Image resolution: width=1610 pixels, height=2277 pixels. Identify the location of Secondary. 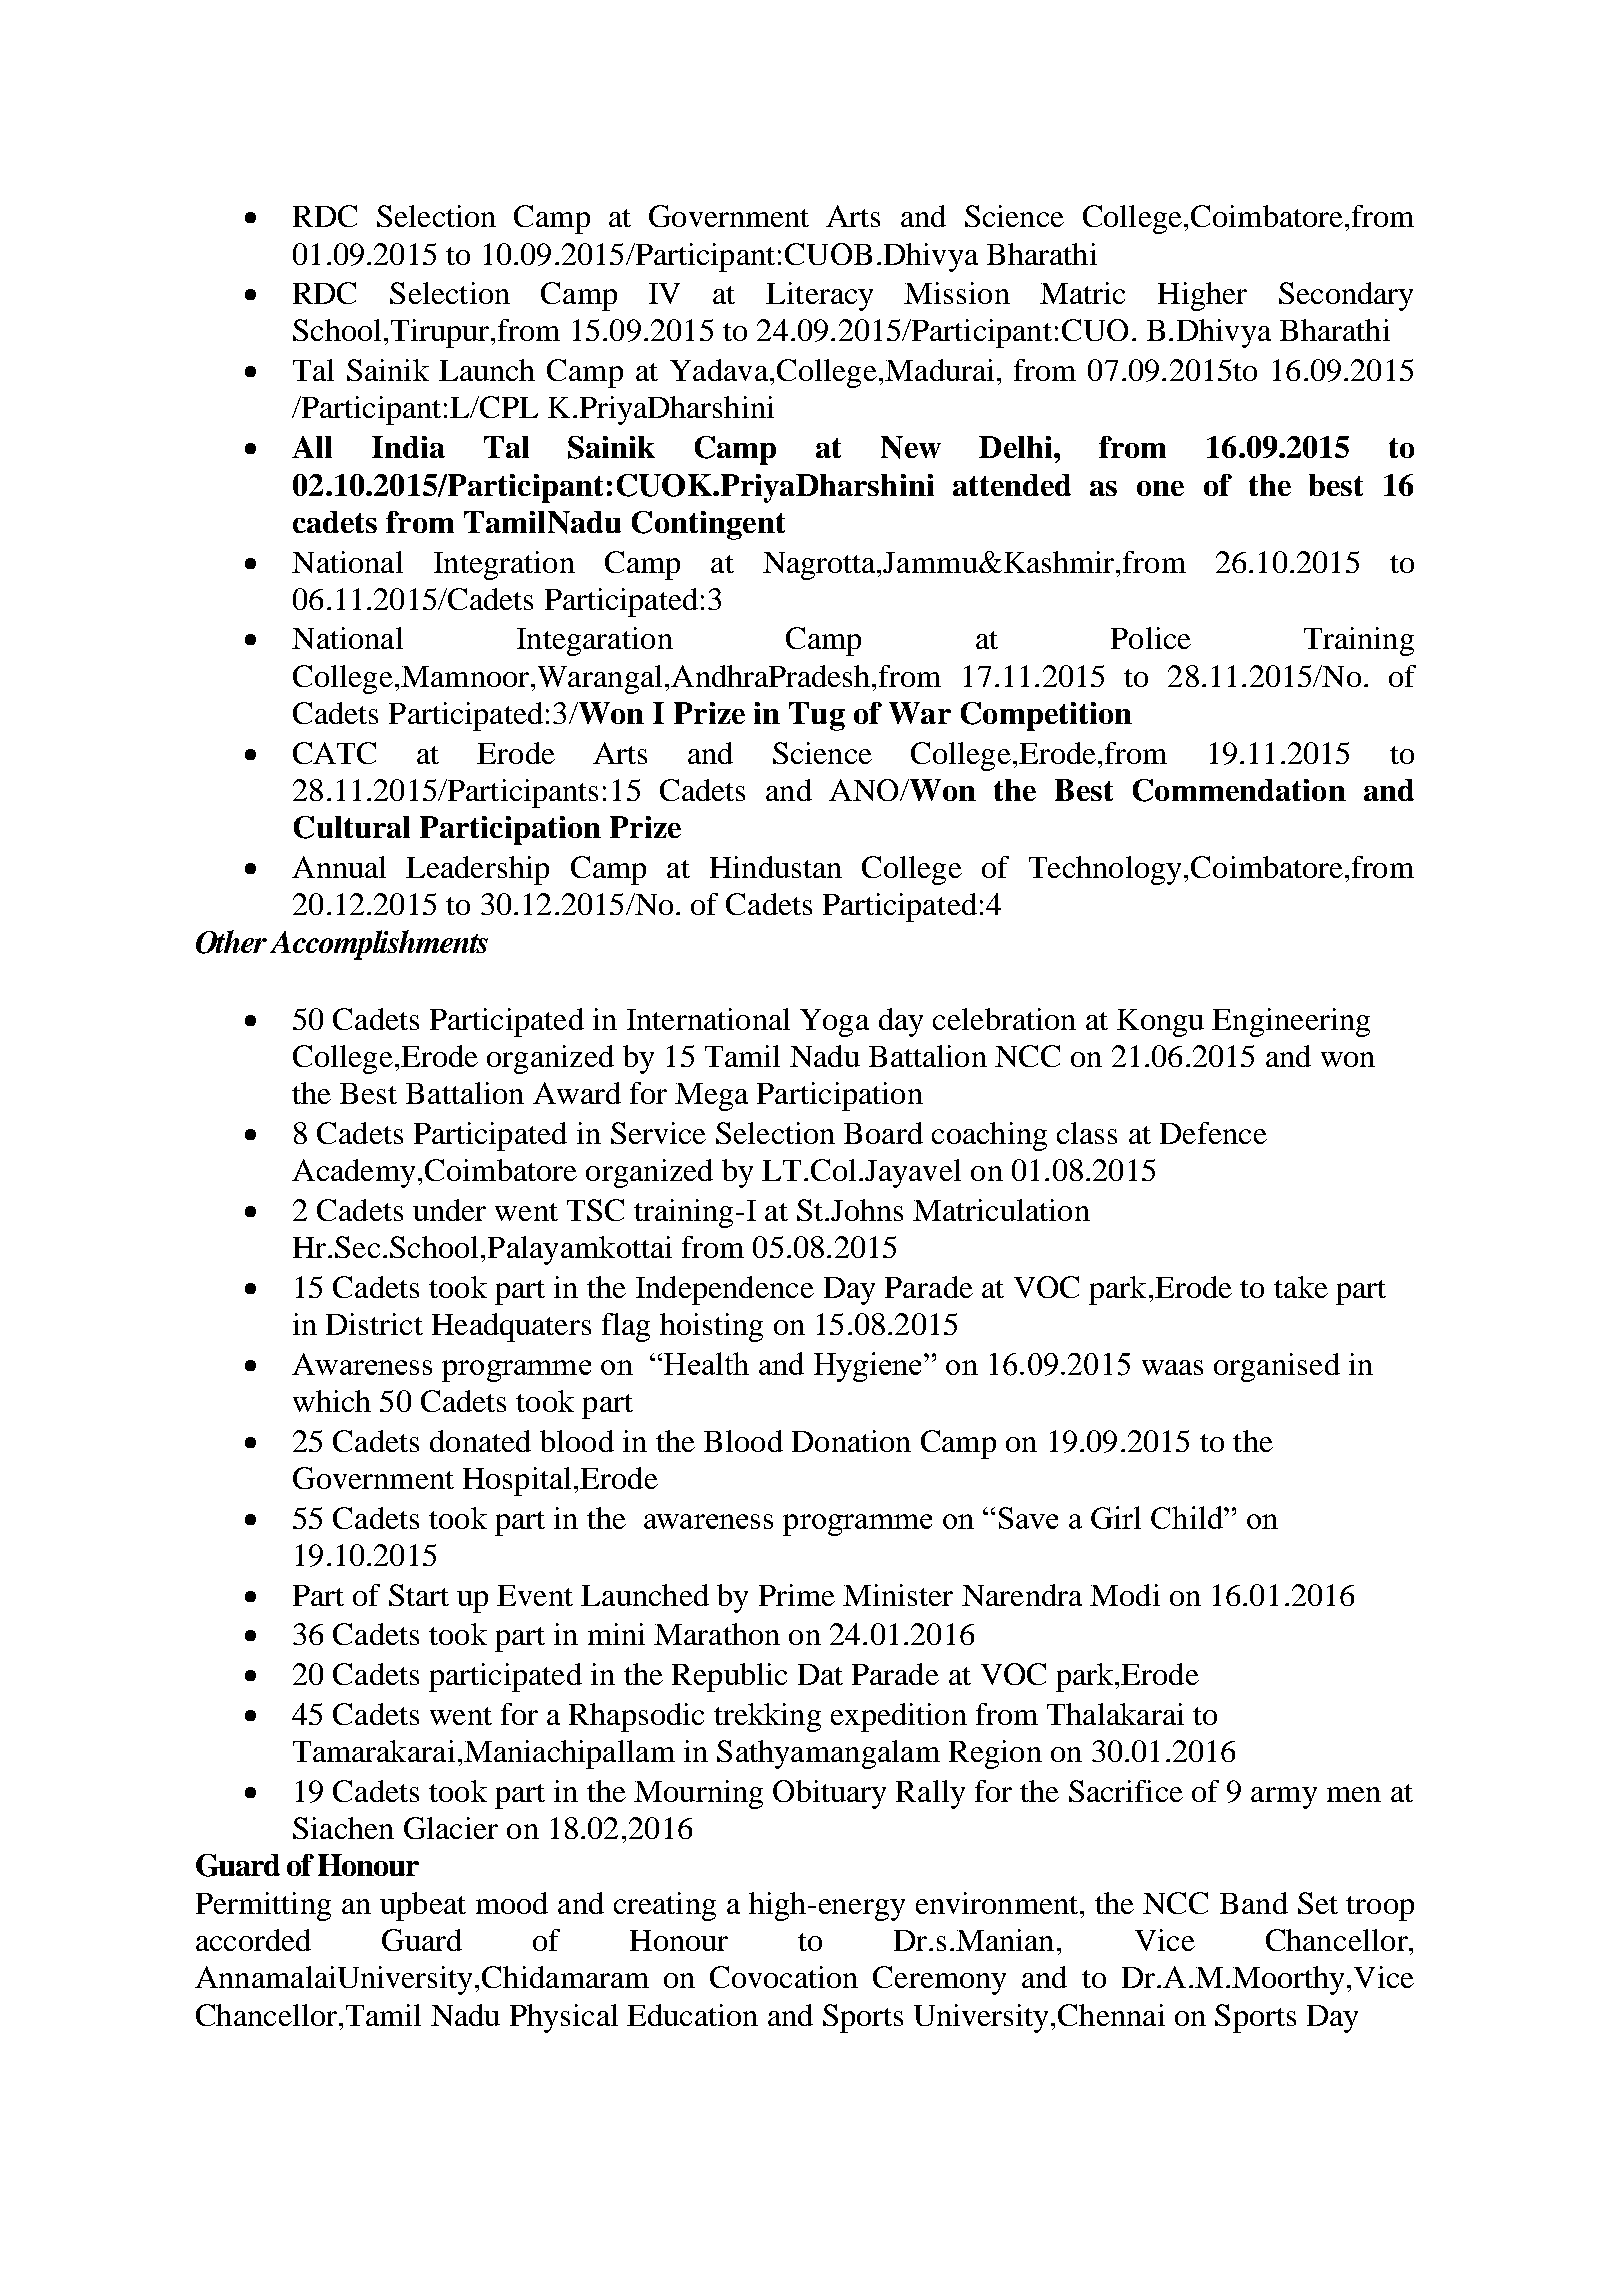
(1346, 296).
